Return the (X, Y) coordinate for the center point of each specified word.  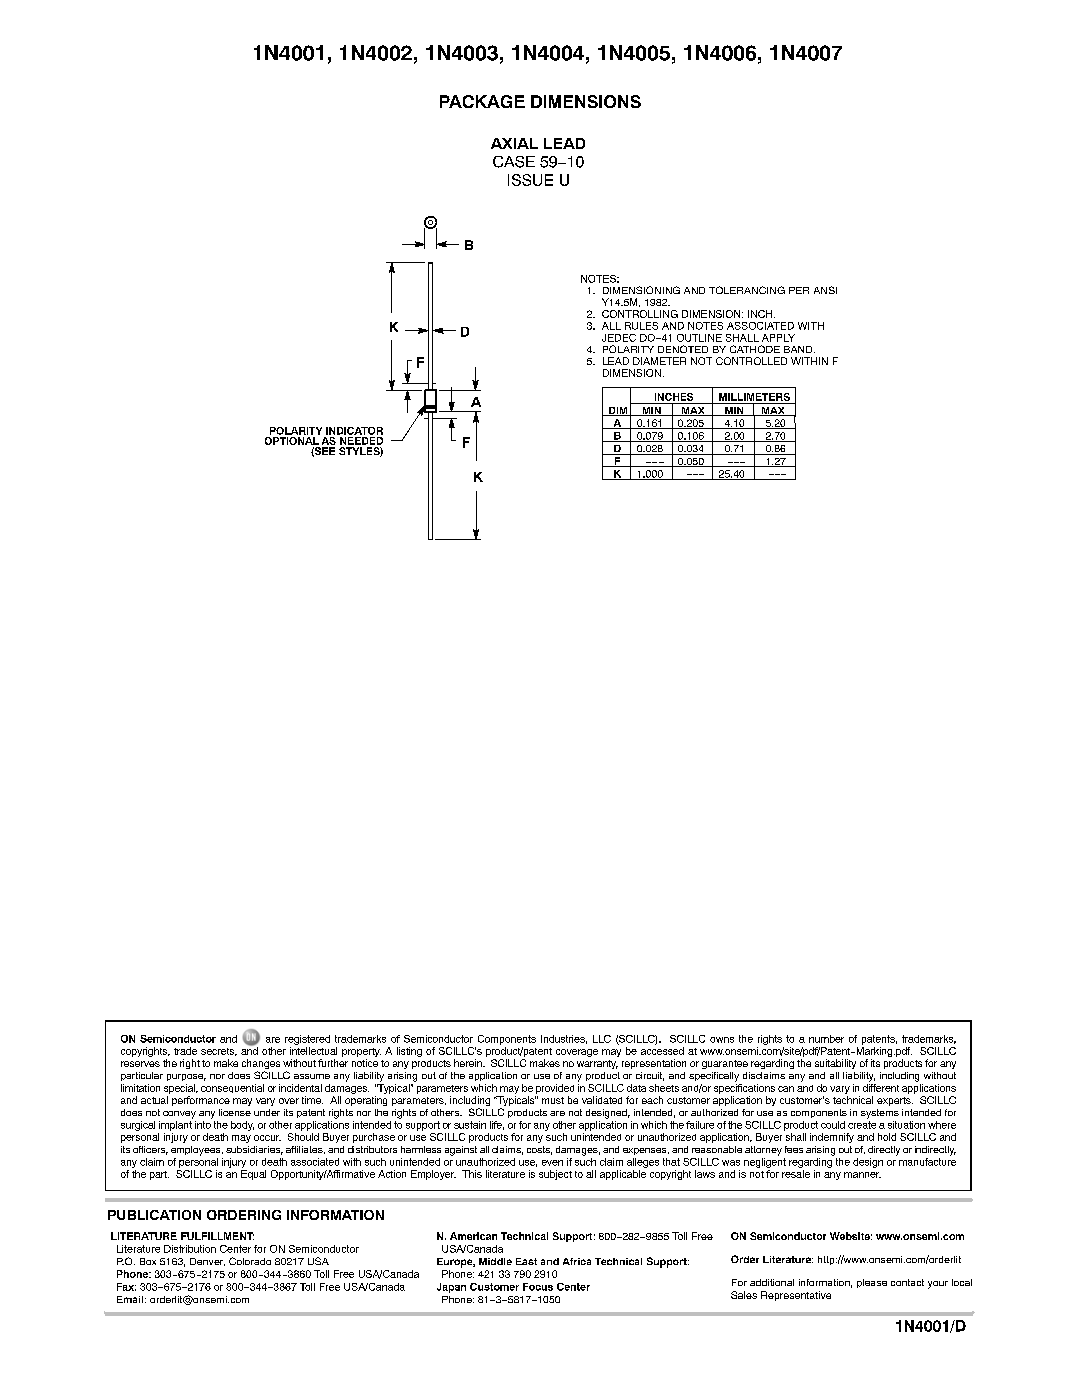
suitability (835, 1064)
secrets (219, 1052)
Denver (207, 1262)
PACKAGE (482, 101)
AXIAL (514, 143)
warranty (597, 1064)
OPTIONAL (292, 439)
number (826, 1039)
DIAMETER (659, 361)
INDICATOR (354, 431)
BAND (799, 349)
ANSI (825, 290)
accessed (662, 1051)
